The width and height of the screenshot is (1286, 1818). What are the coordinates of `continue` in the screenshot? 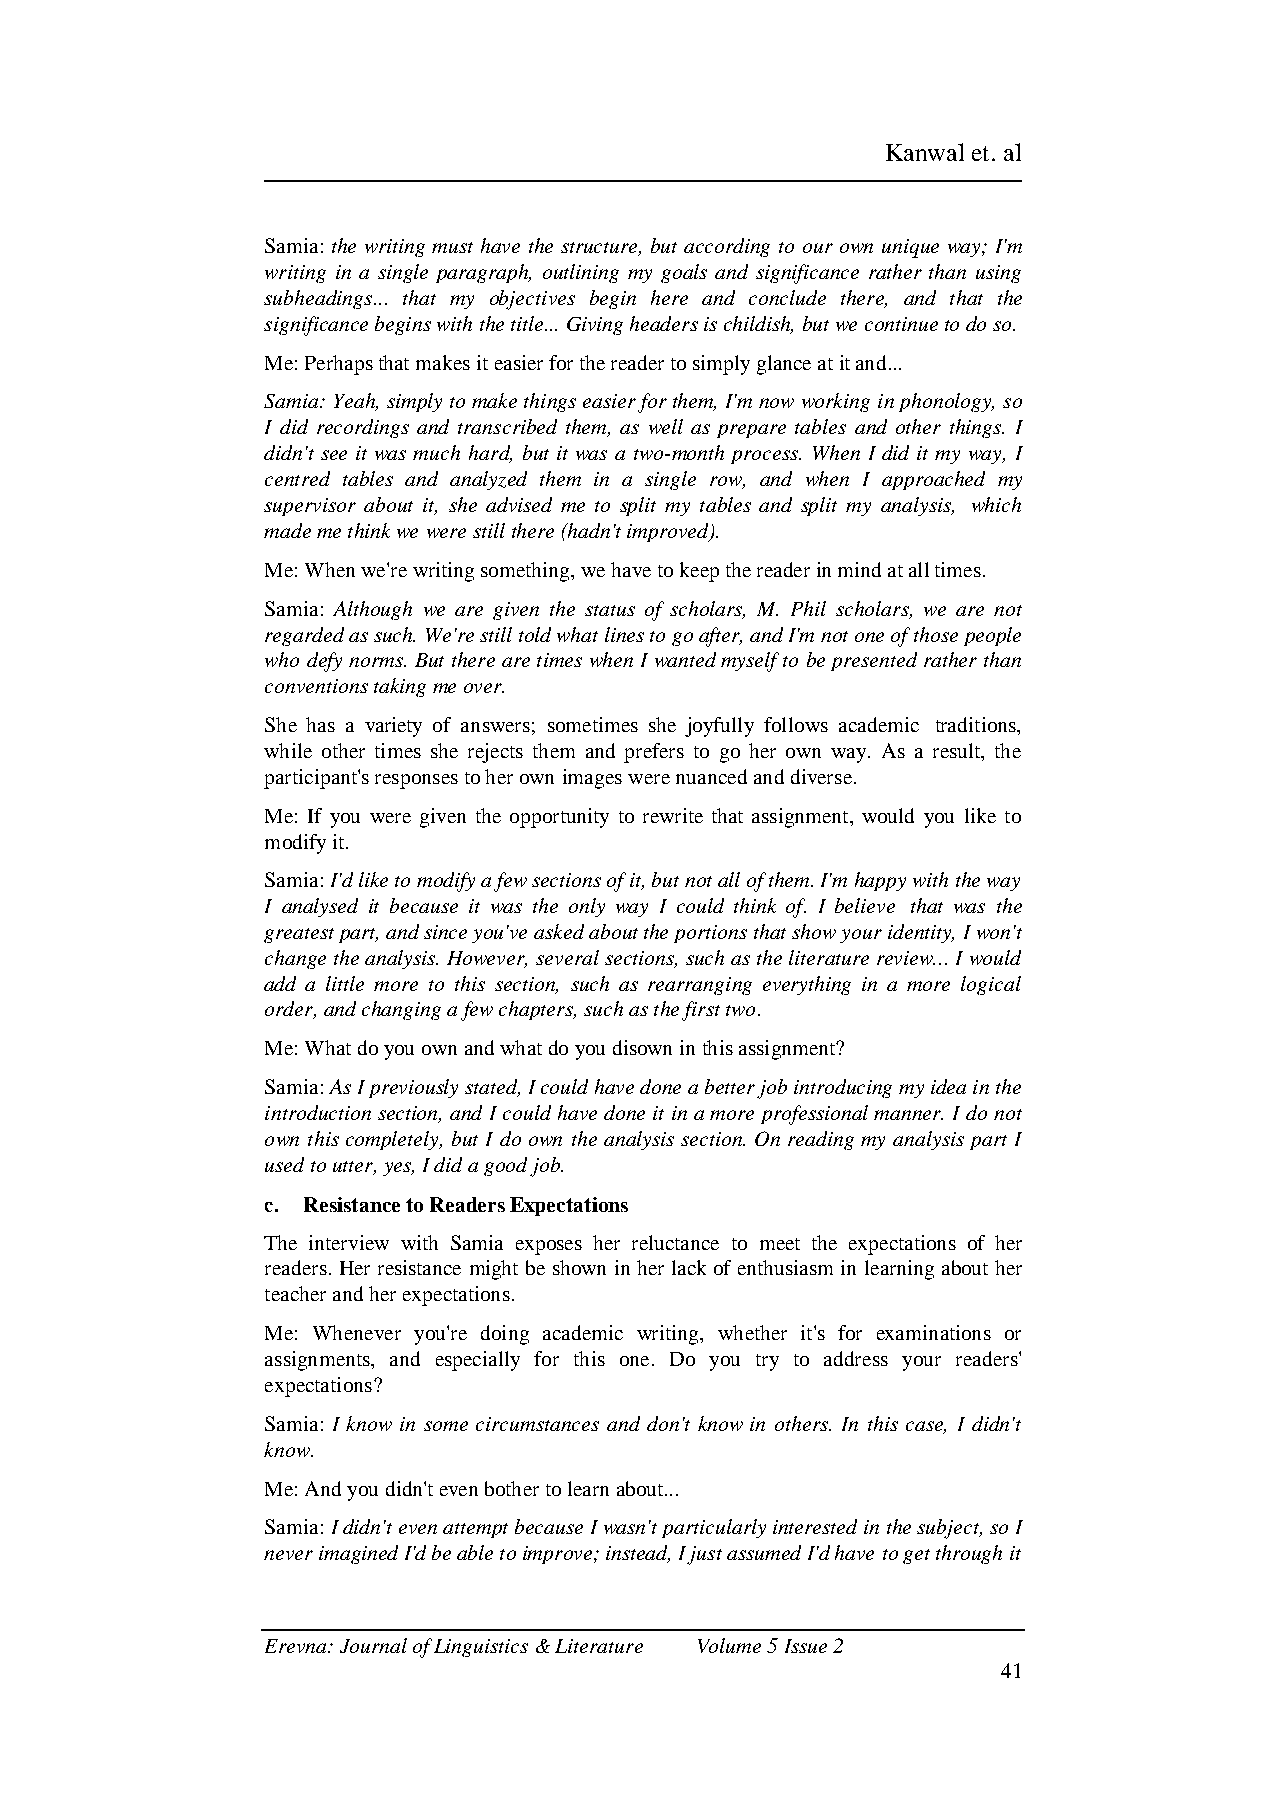 It's located at (901, 324).
